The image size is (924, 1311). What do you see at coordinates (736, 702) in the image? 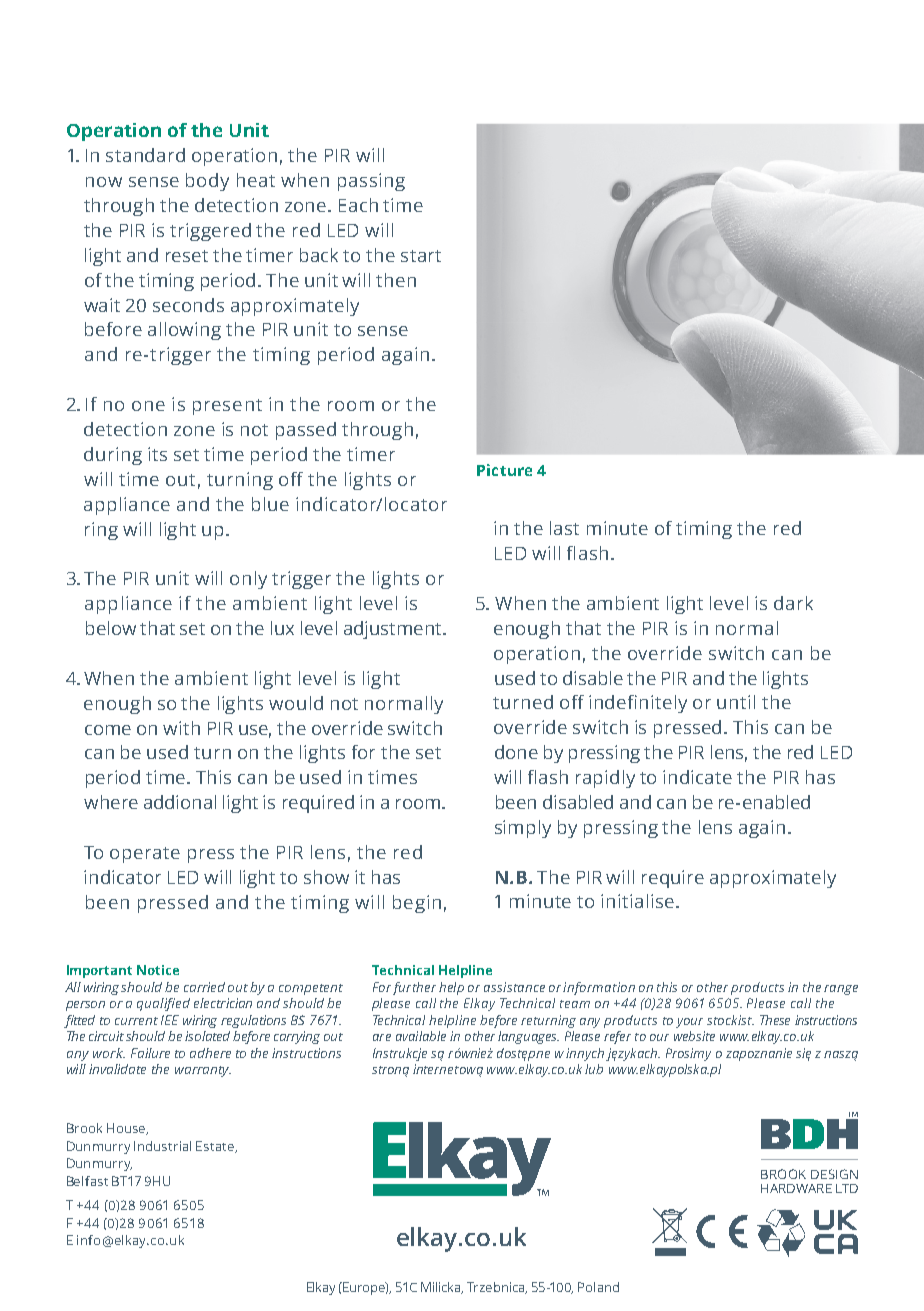
I see `until` at bounding box center [736, 702].
